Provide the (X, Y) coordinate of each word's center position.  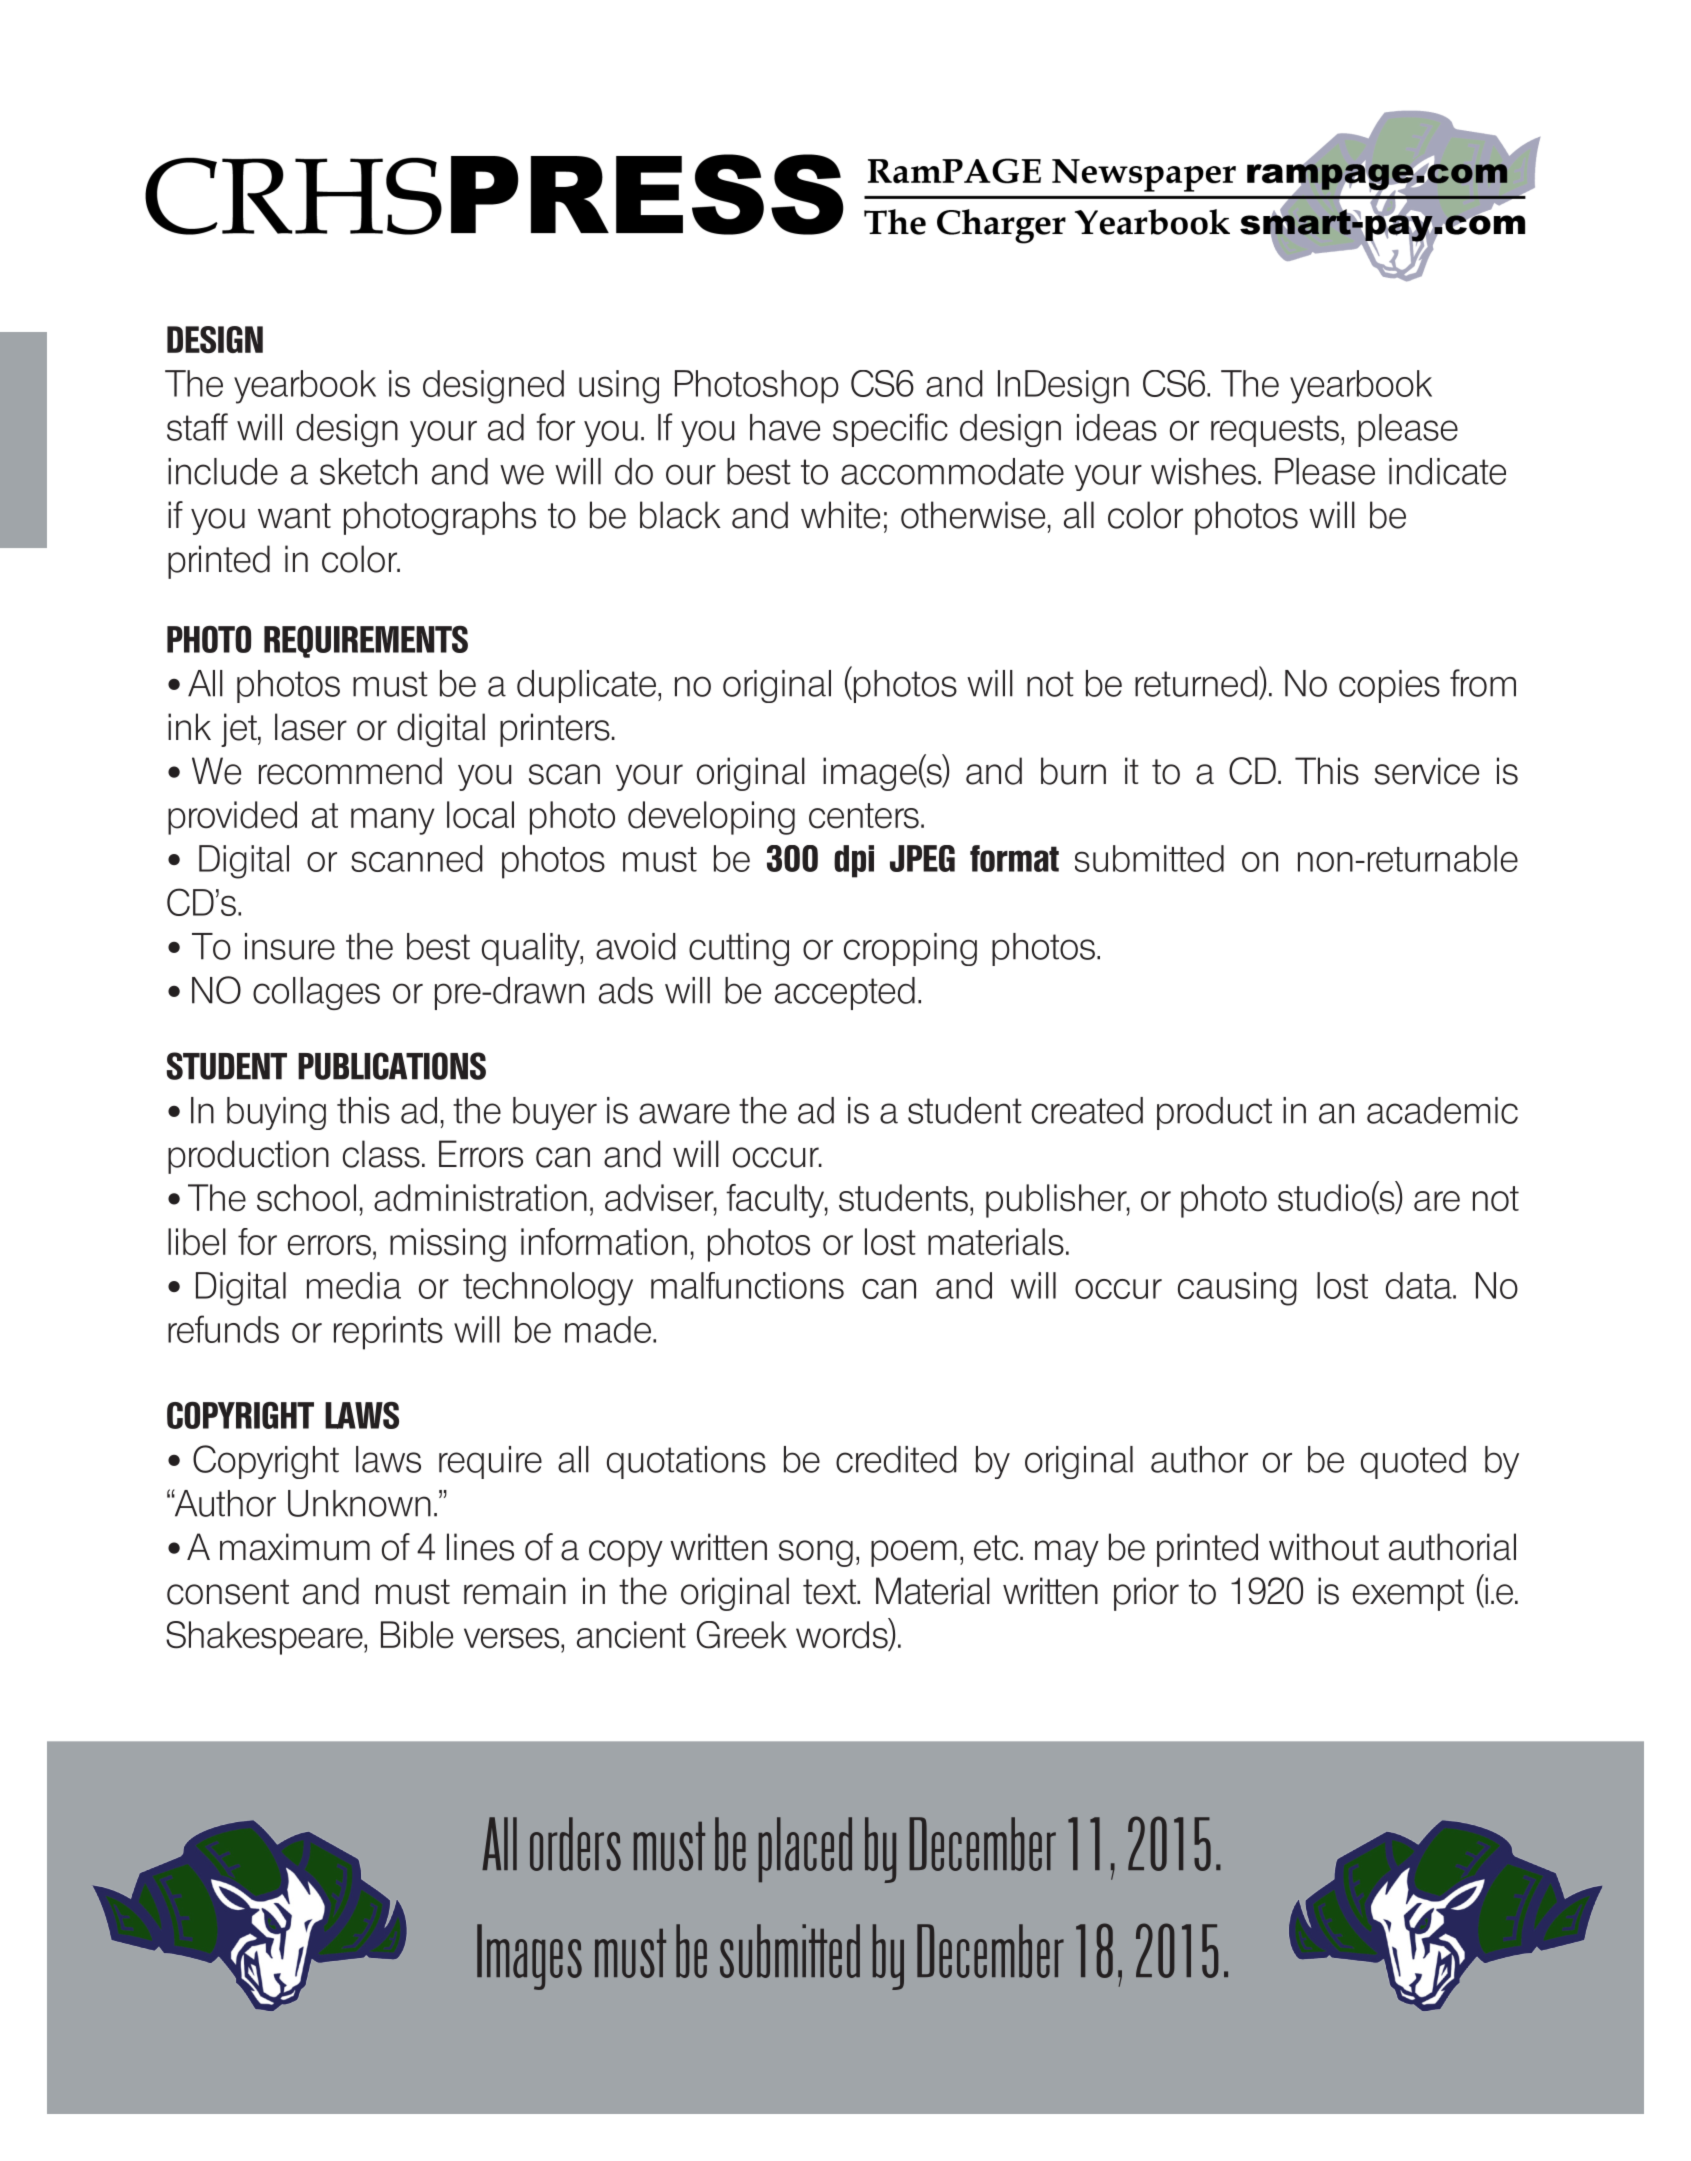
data (1420, 1285)
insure (290, 946)
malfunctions (747, 1285)
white (840, 515)
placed (805, 1849)
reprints (388, 1333)
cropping (910, 949)
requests (1275, 431)
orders (575, 1844)
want (294, 516)
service (1427, 771)
